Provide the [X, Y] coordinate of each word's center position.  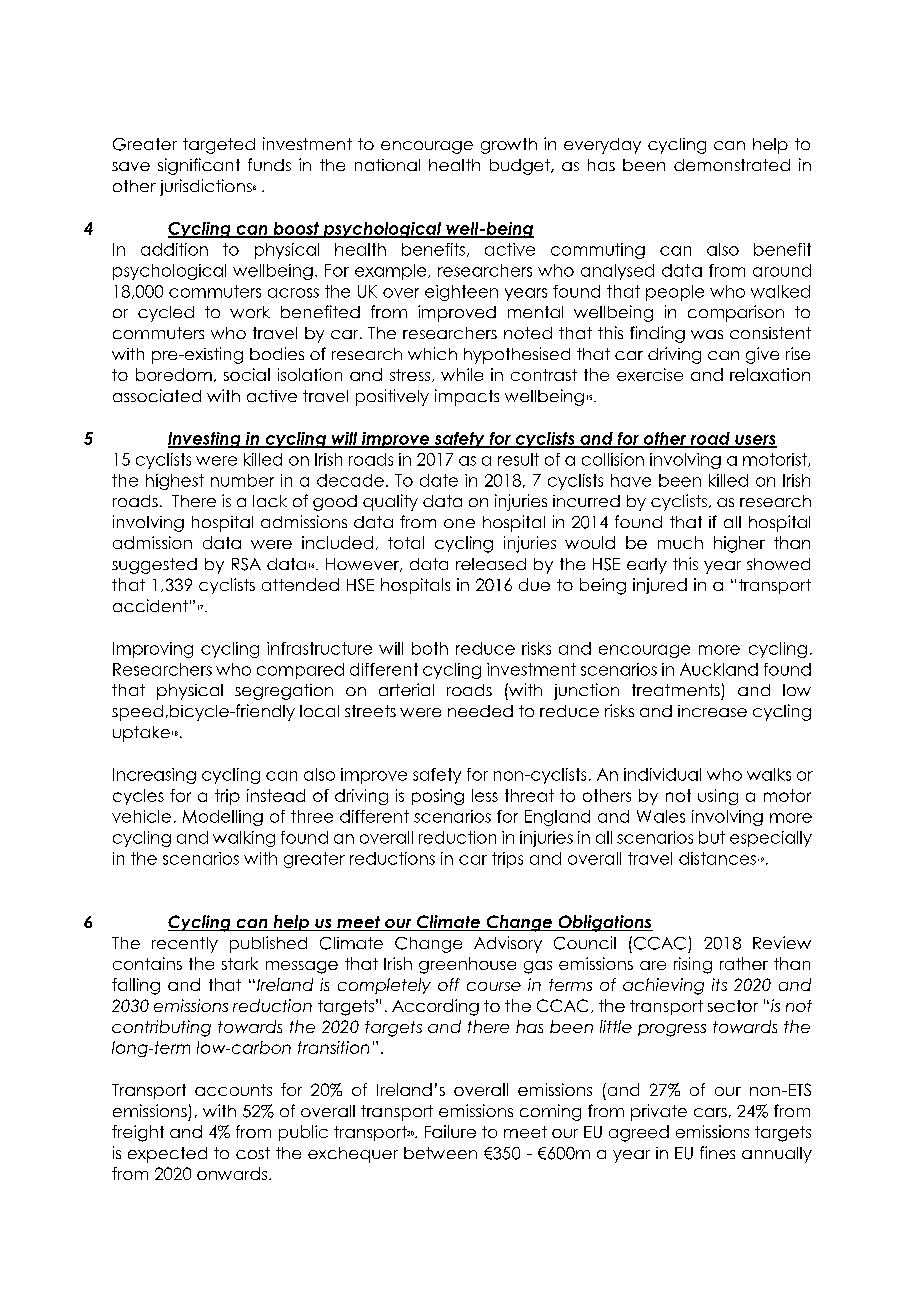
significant [199, 166]
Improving [153, 650]
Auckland [719, 669]
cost [253, 1153]
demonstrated [732, 165]
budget [521, 167]
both [430, 648]
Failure [450, 1131]
